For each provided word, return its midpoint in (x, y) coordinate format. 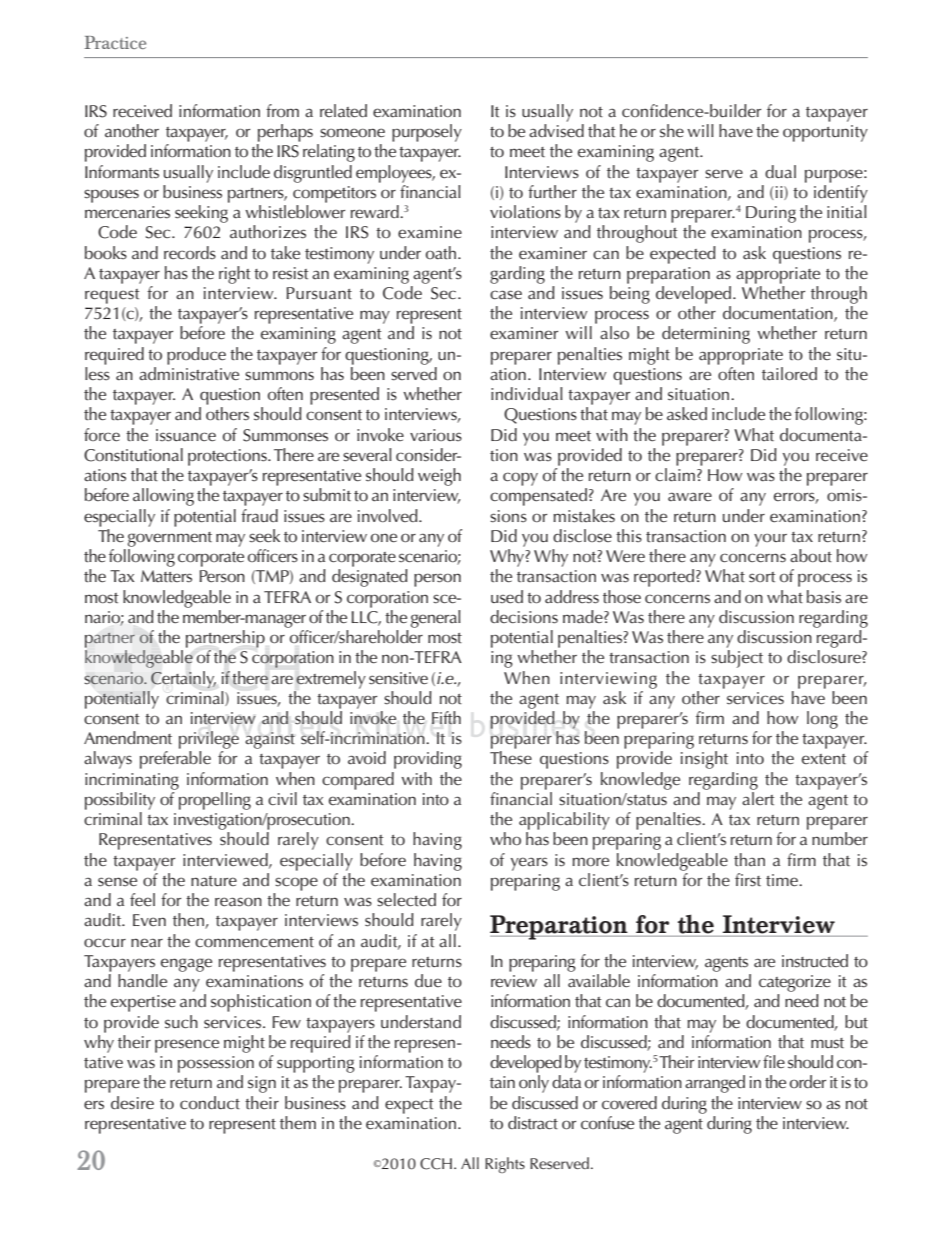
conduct (210, 1103)
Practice (115, 42)
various (436, 435)
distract (533, 1123)
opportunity (825, 133)
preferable (175, 760)
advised (556, 131)
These (511, 758)
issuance (186, 435)
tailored (789, 374)
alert (758, 798)
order (808, 1082)
